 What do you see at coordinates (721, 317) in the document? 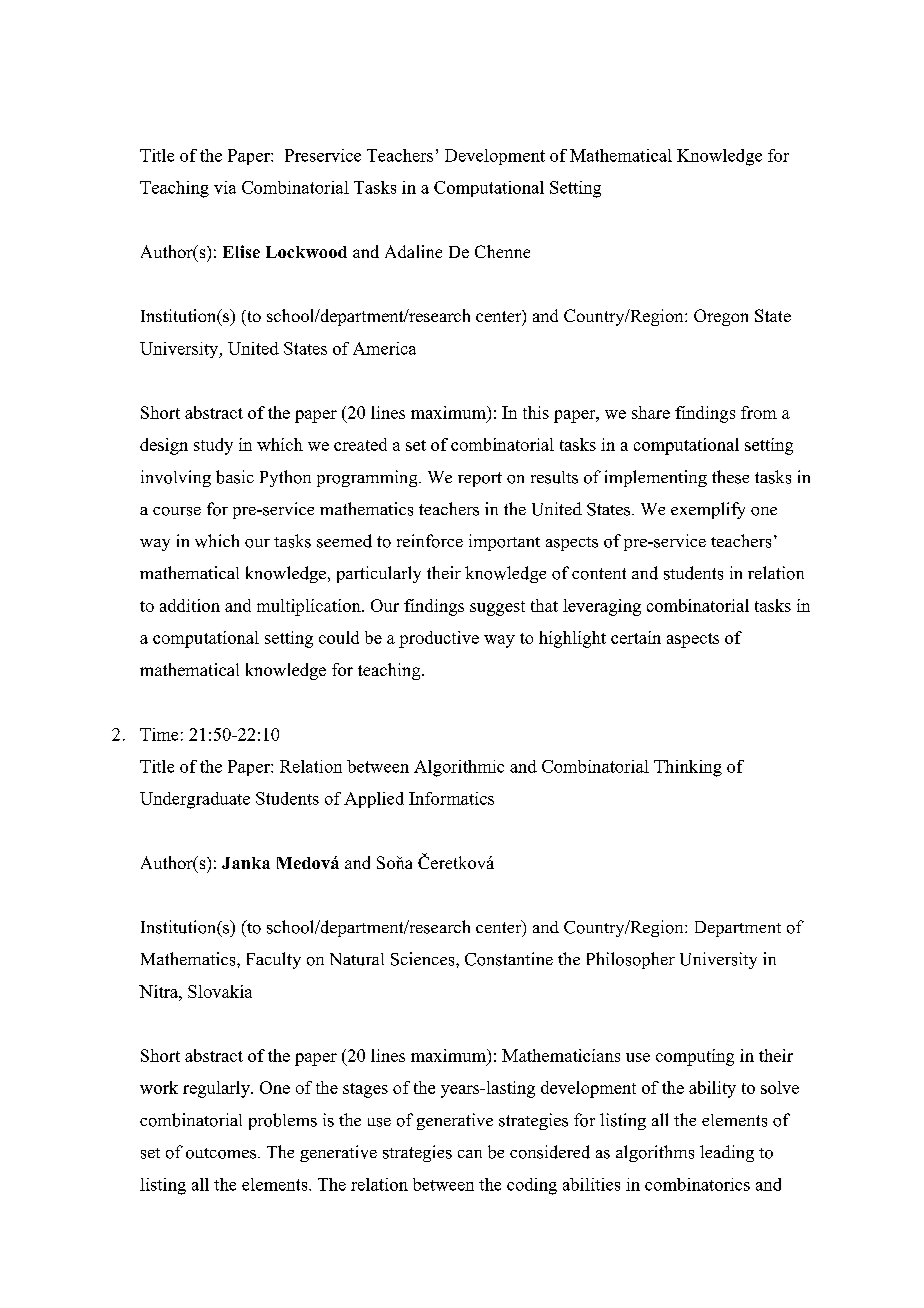
I see `Oregon` at bounding box center [721, 317].
